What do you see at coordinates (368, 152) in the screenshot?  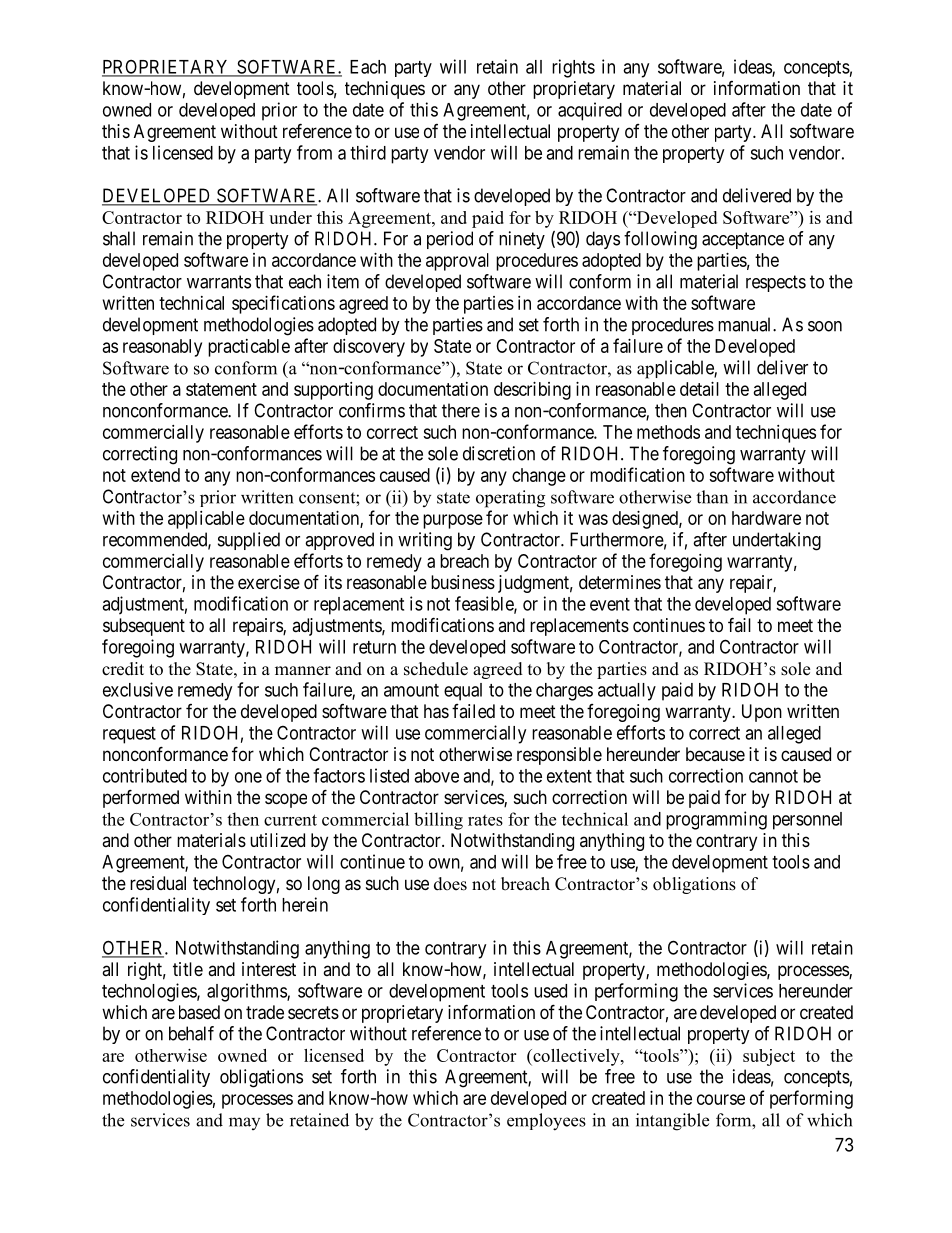 I see `third` at bounding box center [368, 152].
